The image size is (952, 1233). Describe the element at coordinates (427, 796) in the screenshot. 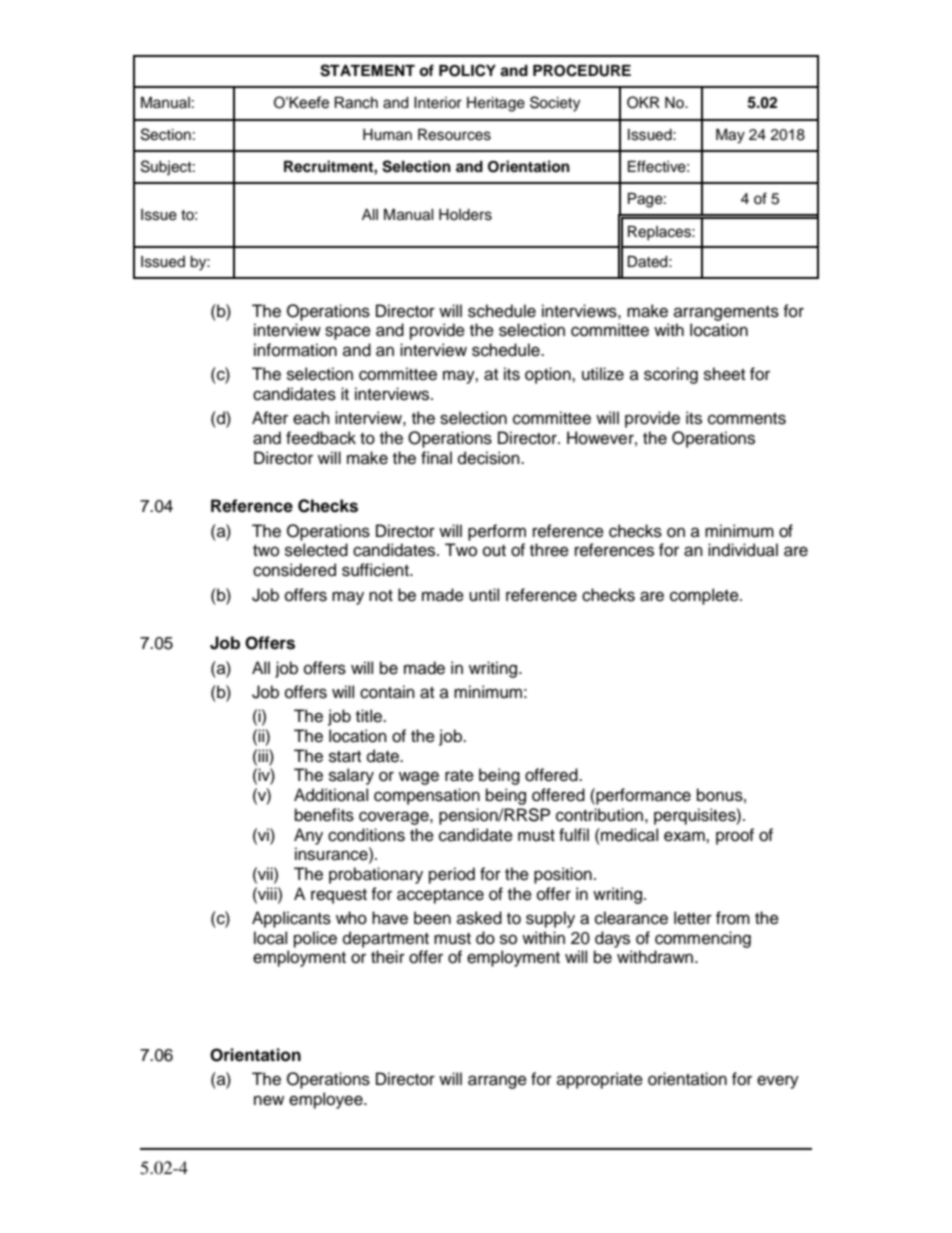

I see `compensation` at that location.
